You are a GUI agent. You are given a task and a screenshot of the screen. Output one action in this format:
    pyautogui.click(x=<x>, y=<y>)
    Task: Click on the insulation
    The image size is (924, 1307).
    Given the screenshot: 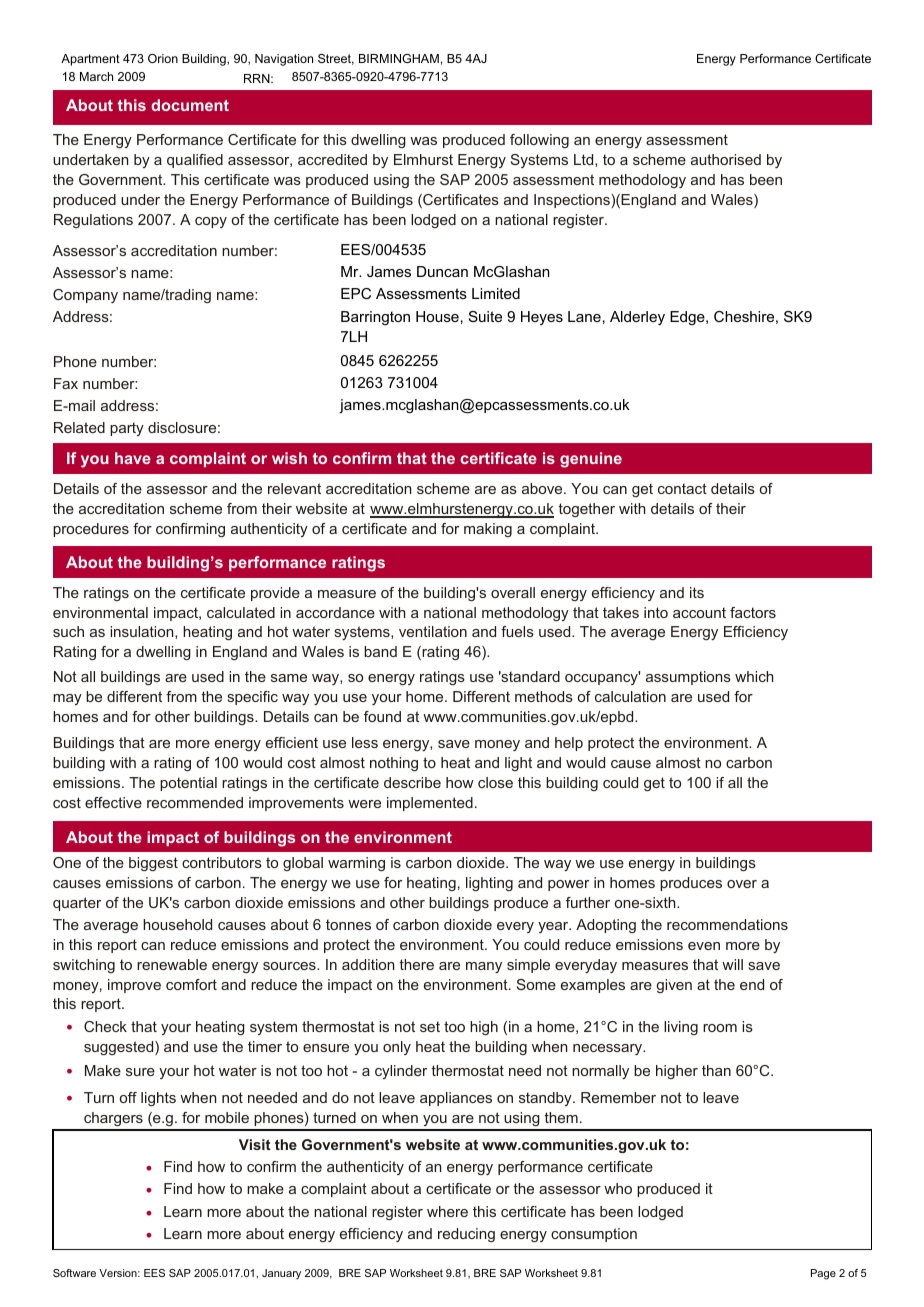 What is the action you would take?
    pyautogui.click(x=143, y=632)
